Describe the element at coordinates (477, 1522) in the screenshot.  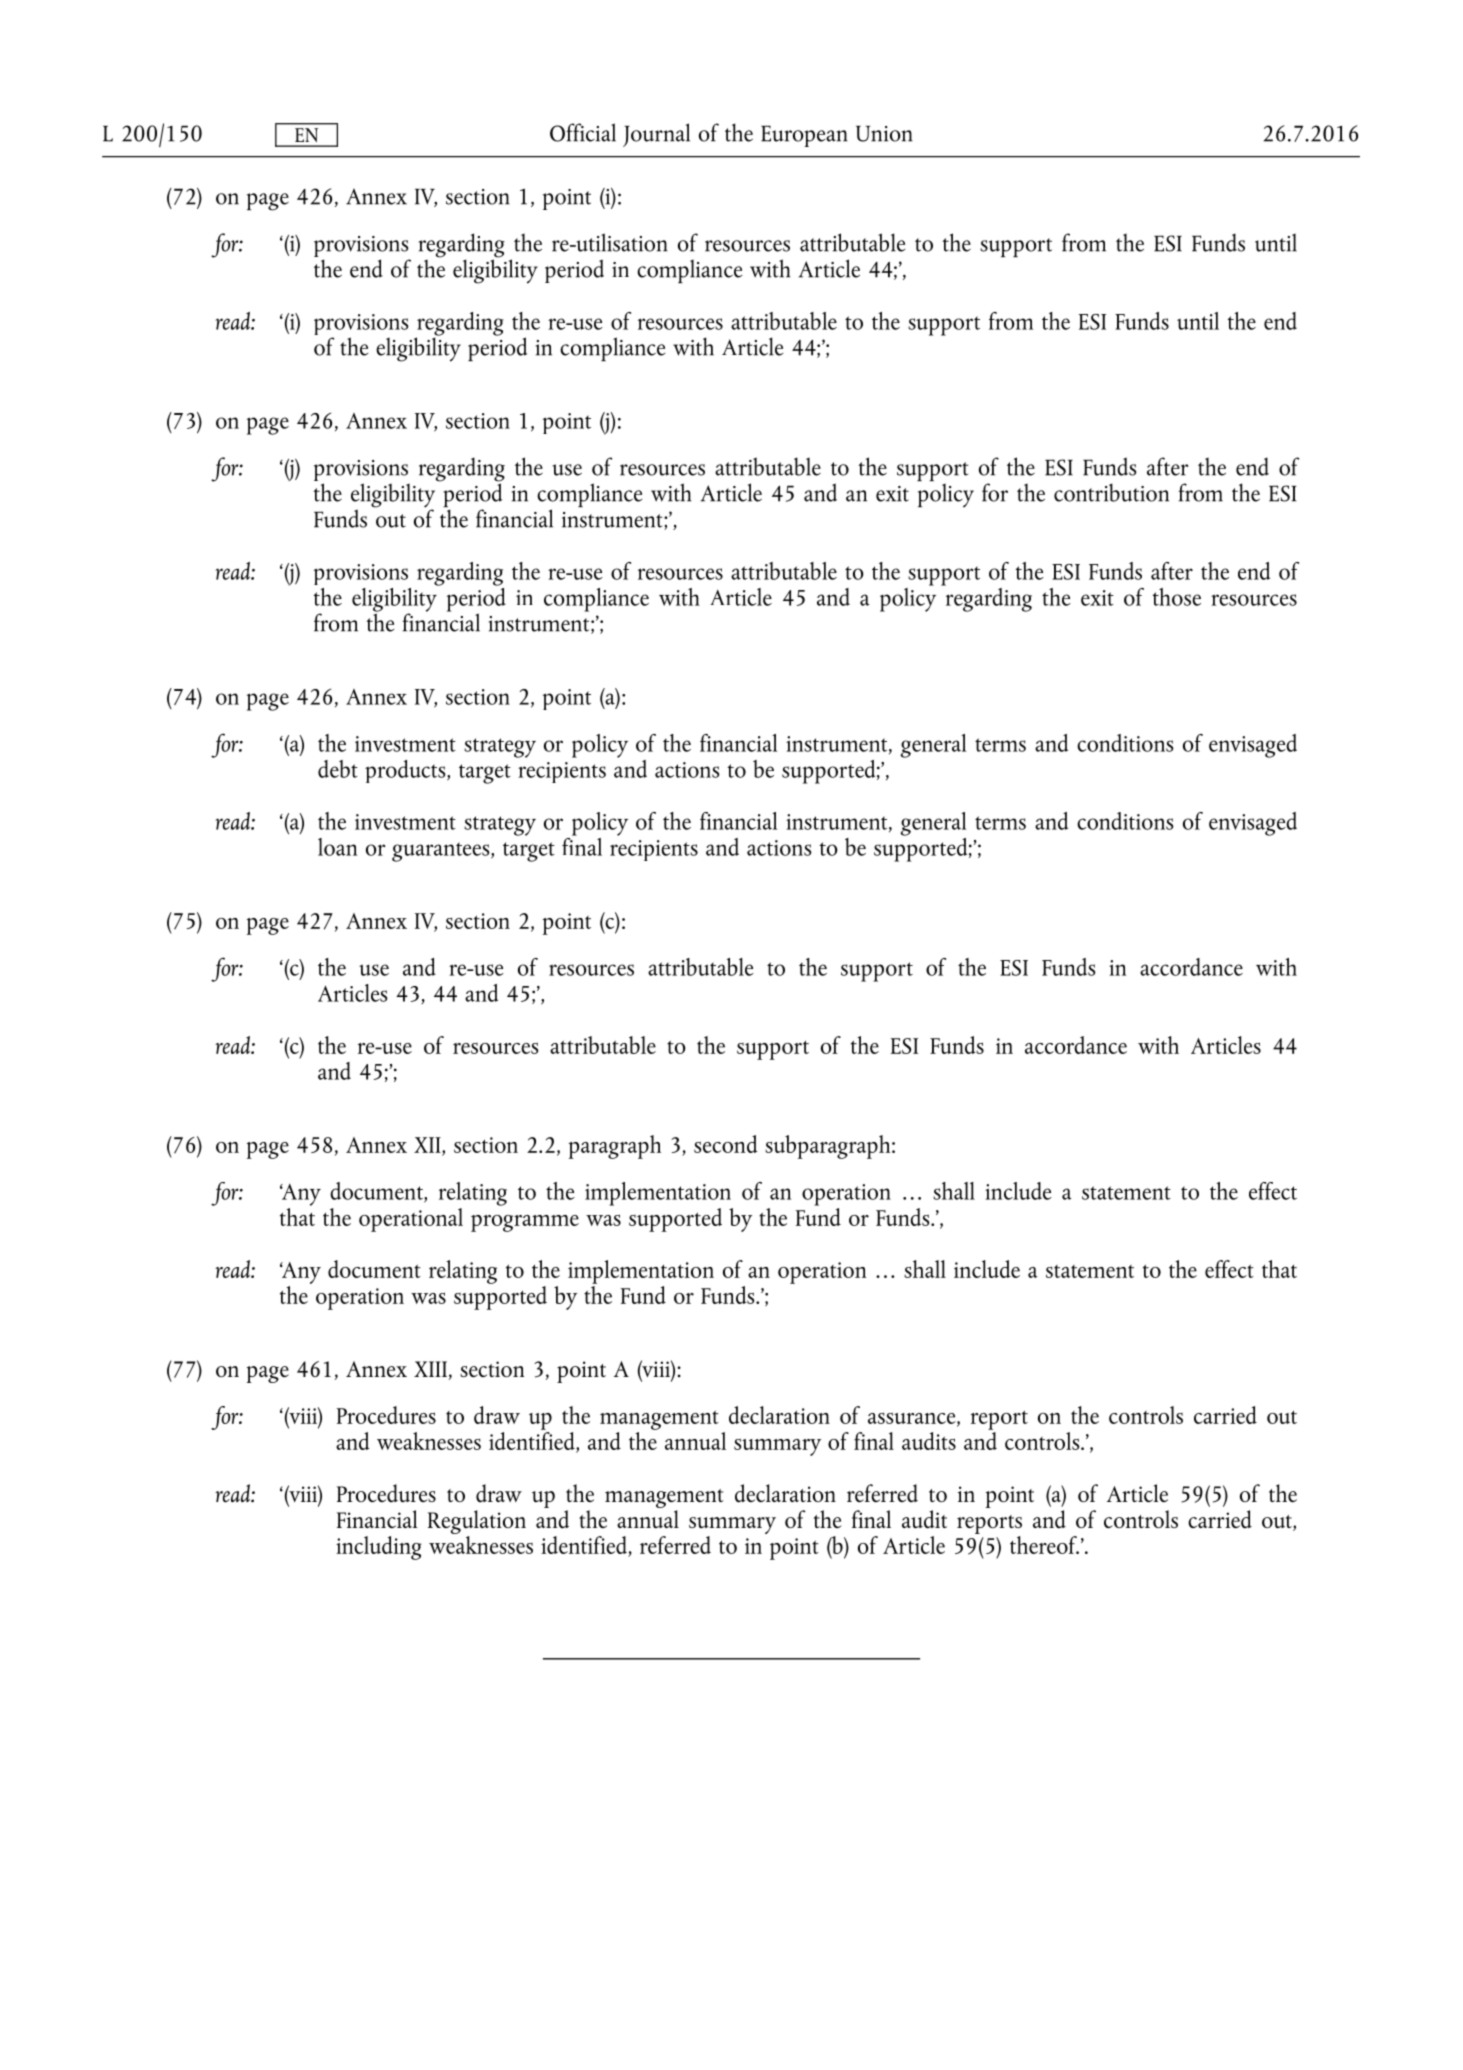
I see `Regulation` at that location.
